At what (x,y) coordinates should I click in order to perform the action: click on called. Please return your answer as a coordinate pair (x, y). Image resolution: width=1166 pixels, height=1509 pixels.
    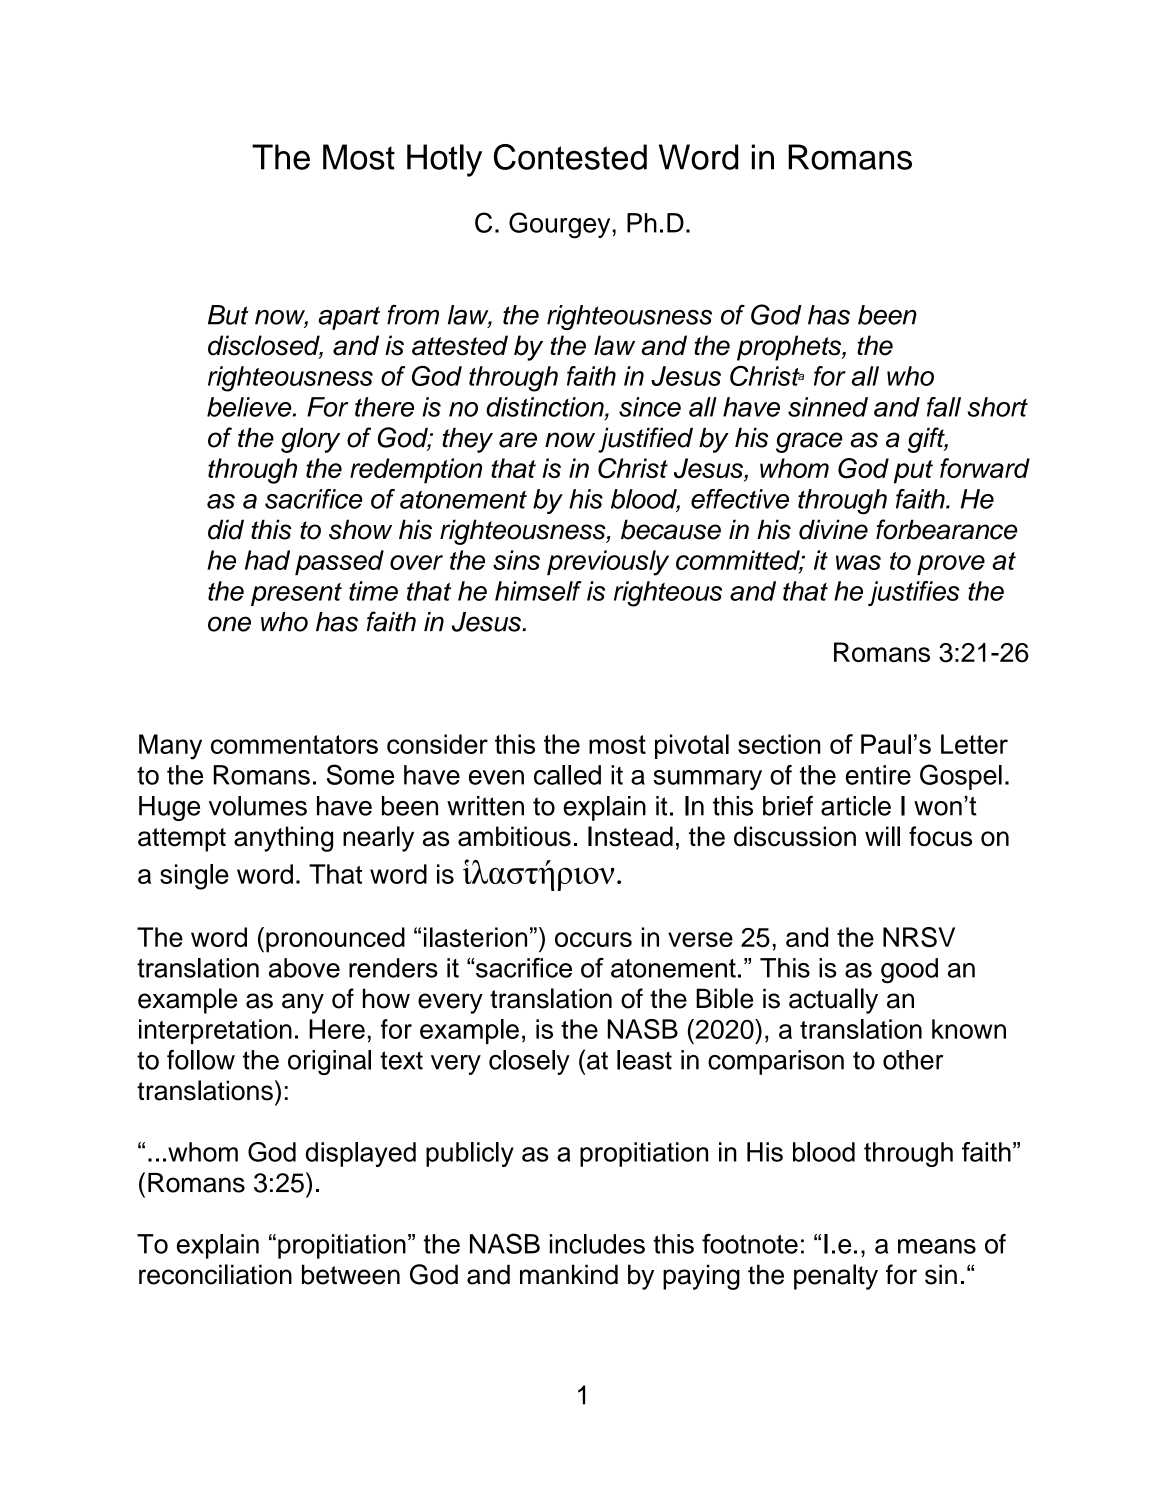
    Looking at the image, I should click on (567, 775).
